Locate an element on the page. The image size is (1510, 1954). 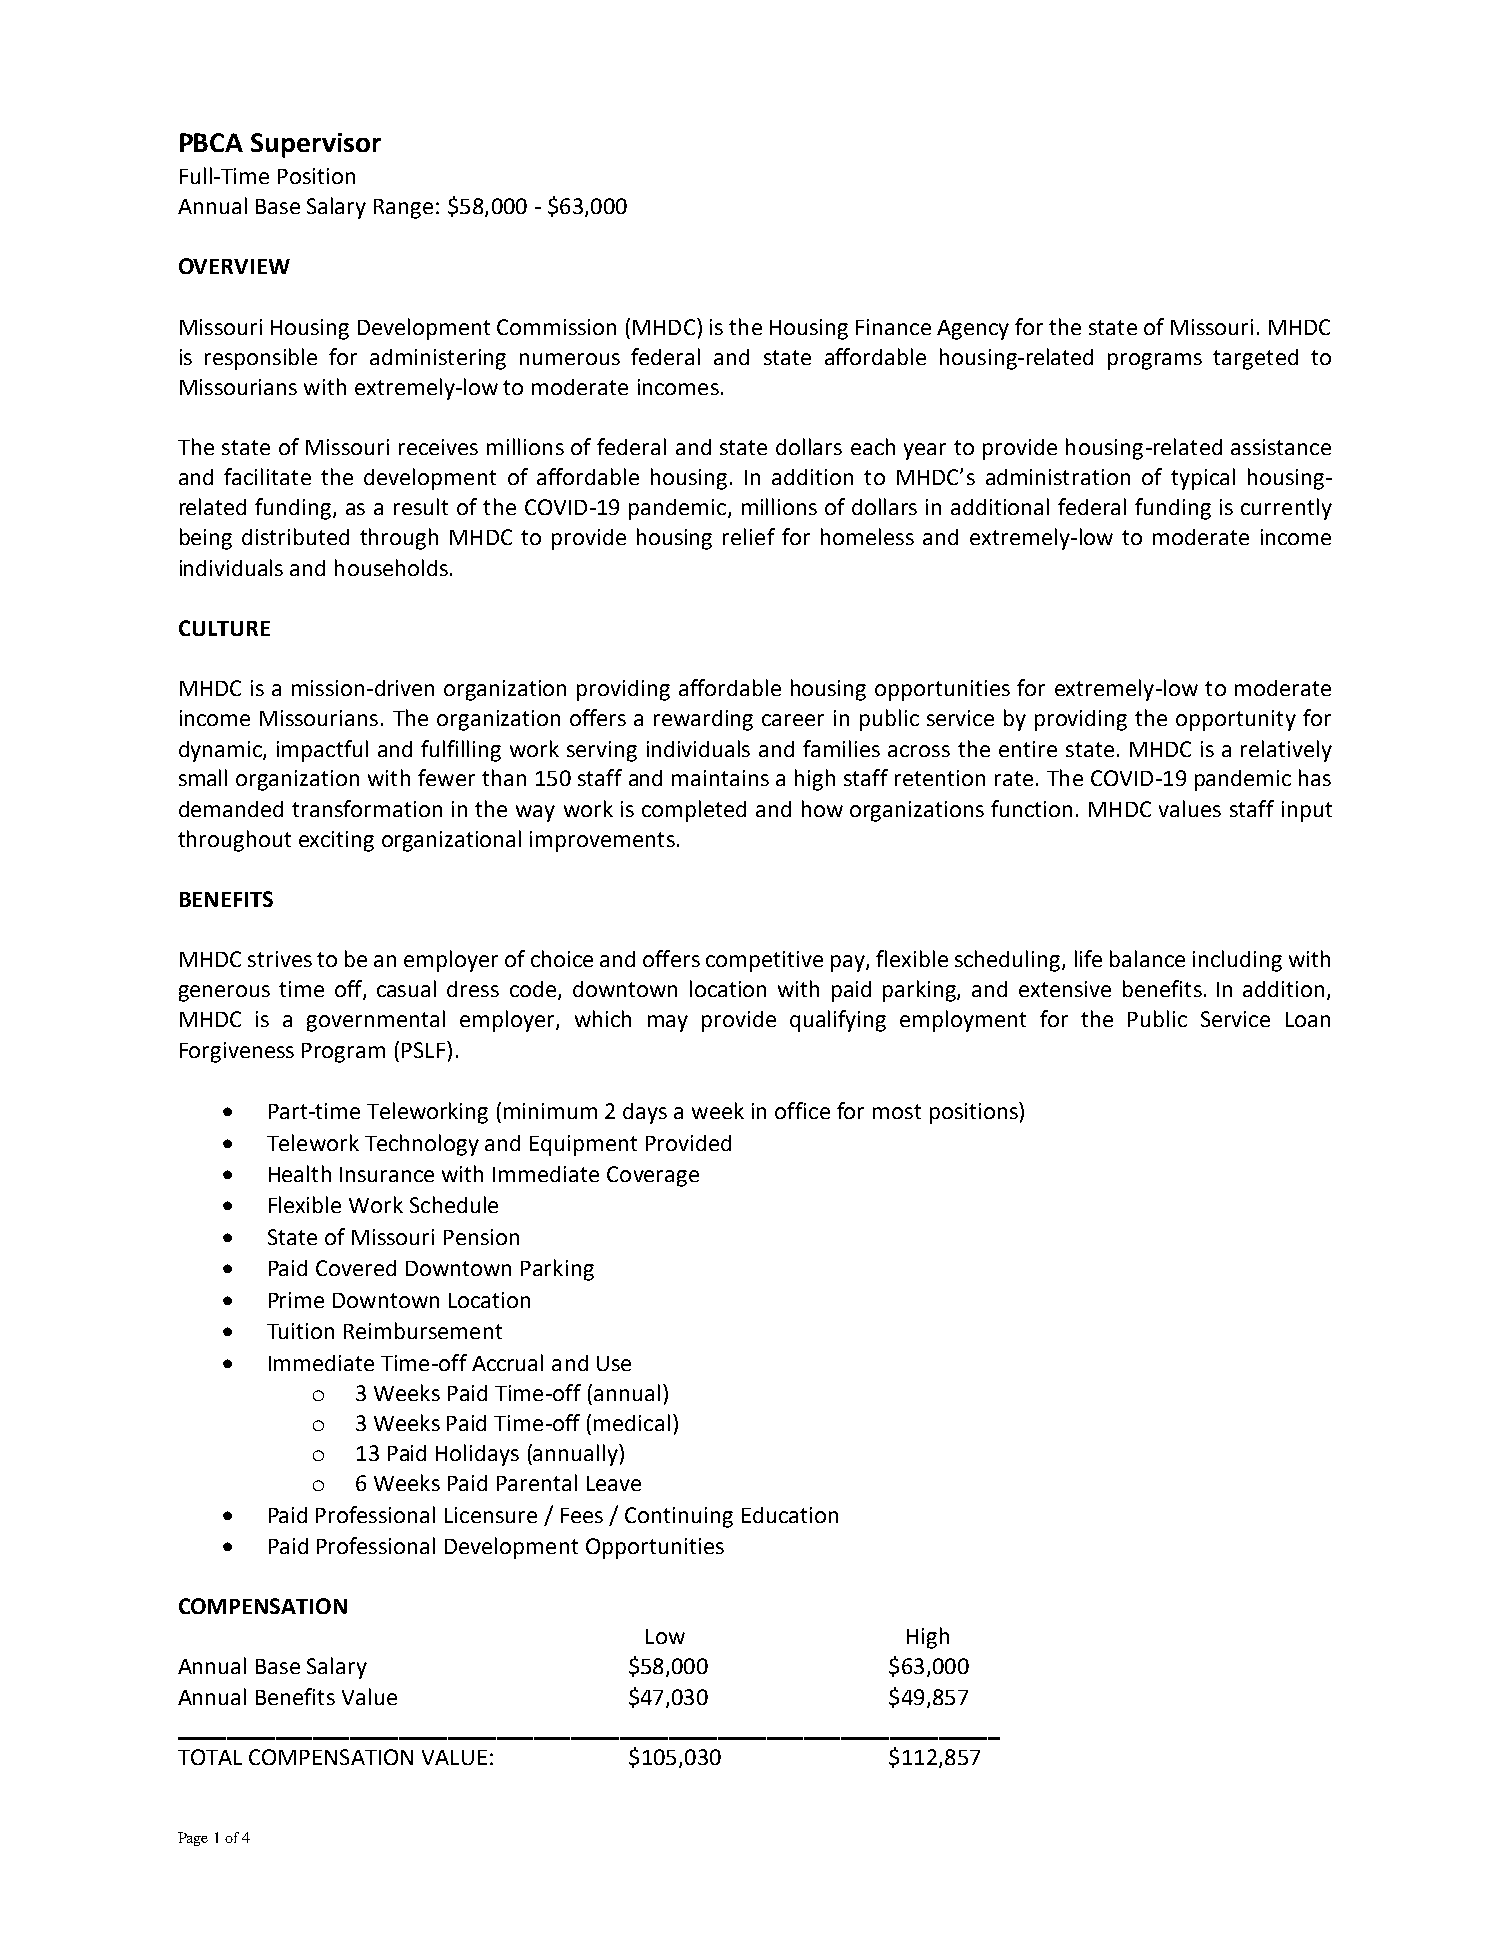
Covered is located at coordinates (356, 1268).
